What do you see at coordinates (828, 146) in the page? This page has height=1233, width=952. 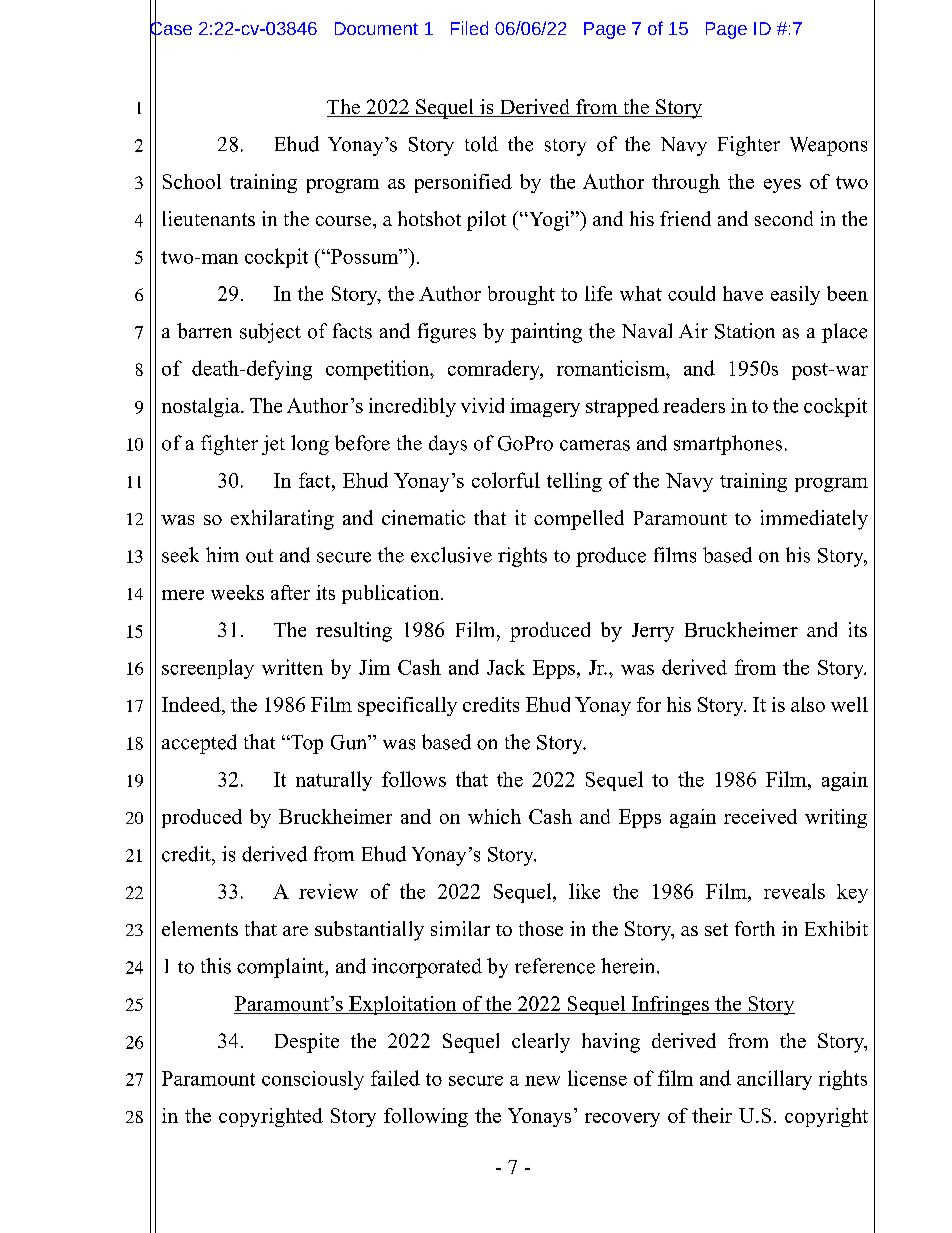 I see `Weapons` at bounding box center [828, 146].
